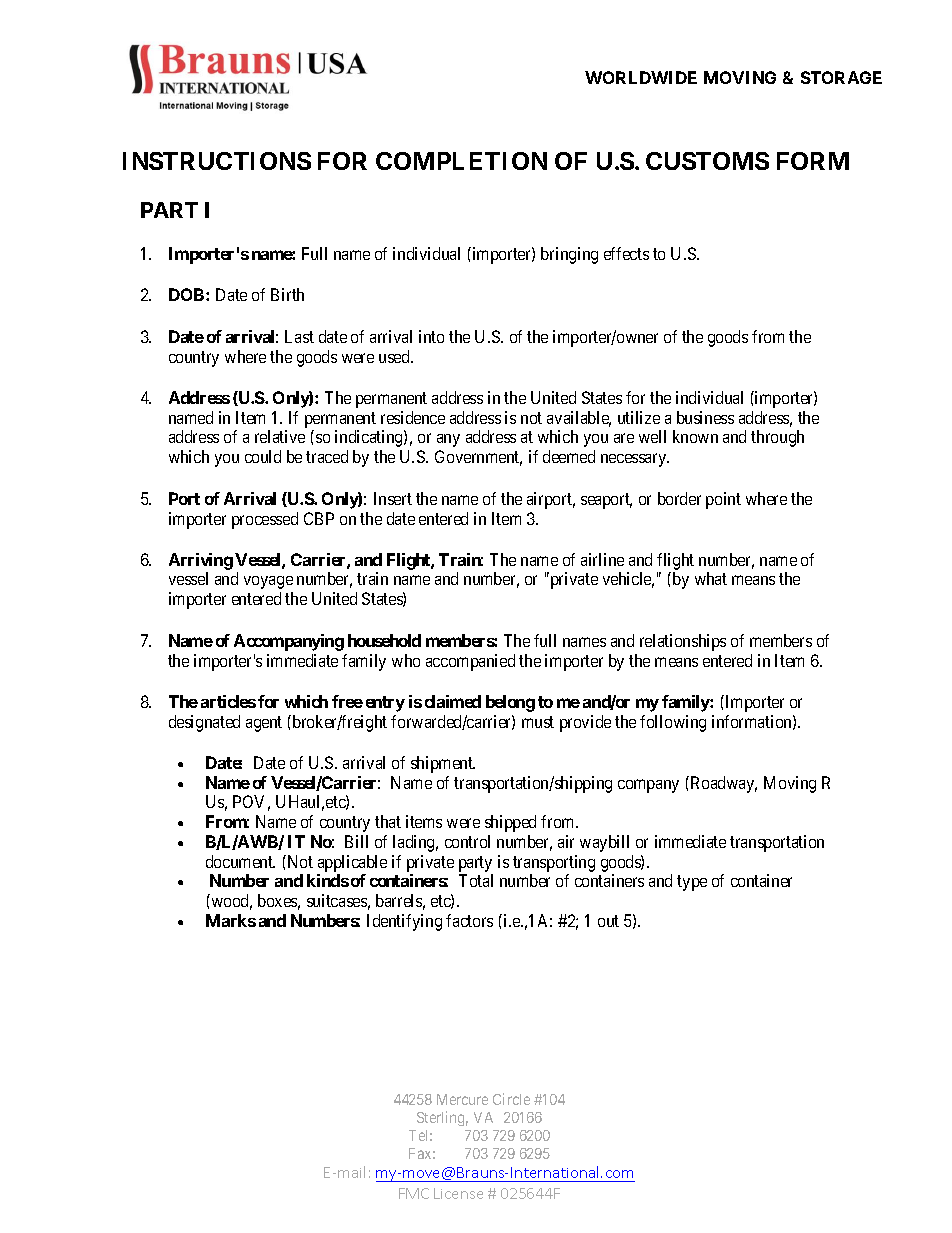  I want to click on business, so click(705, 417).
